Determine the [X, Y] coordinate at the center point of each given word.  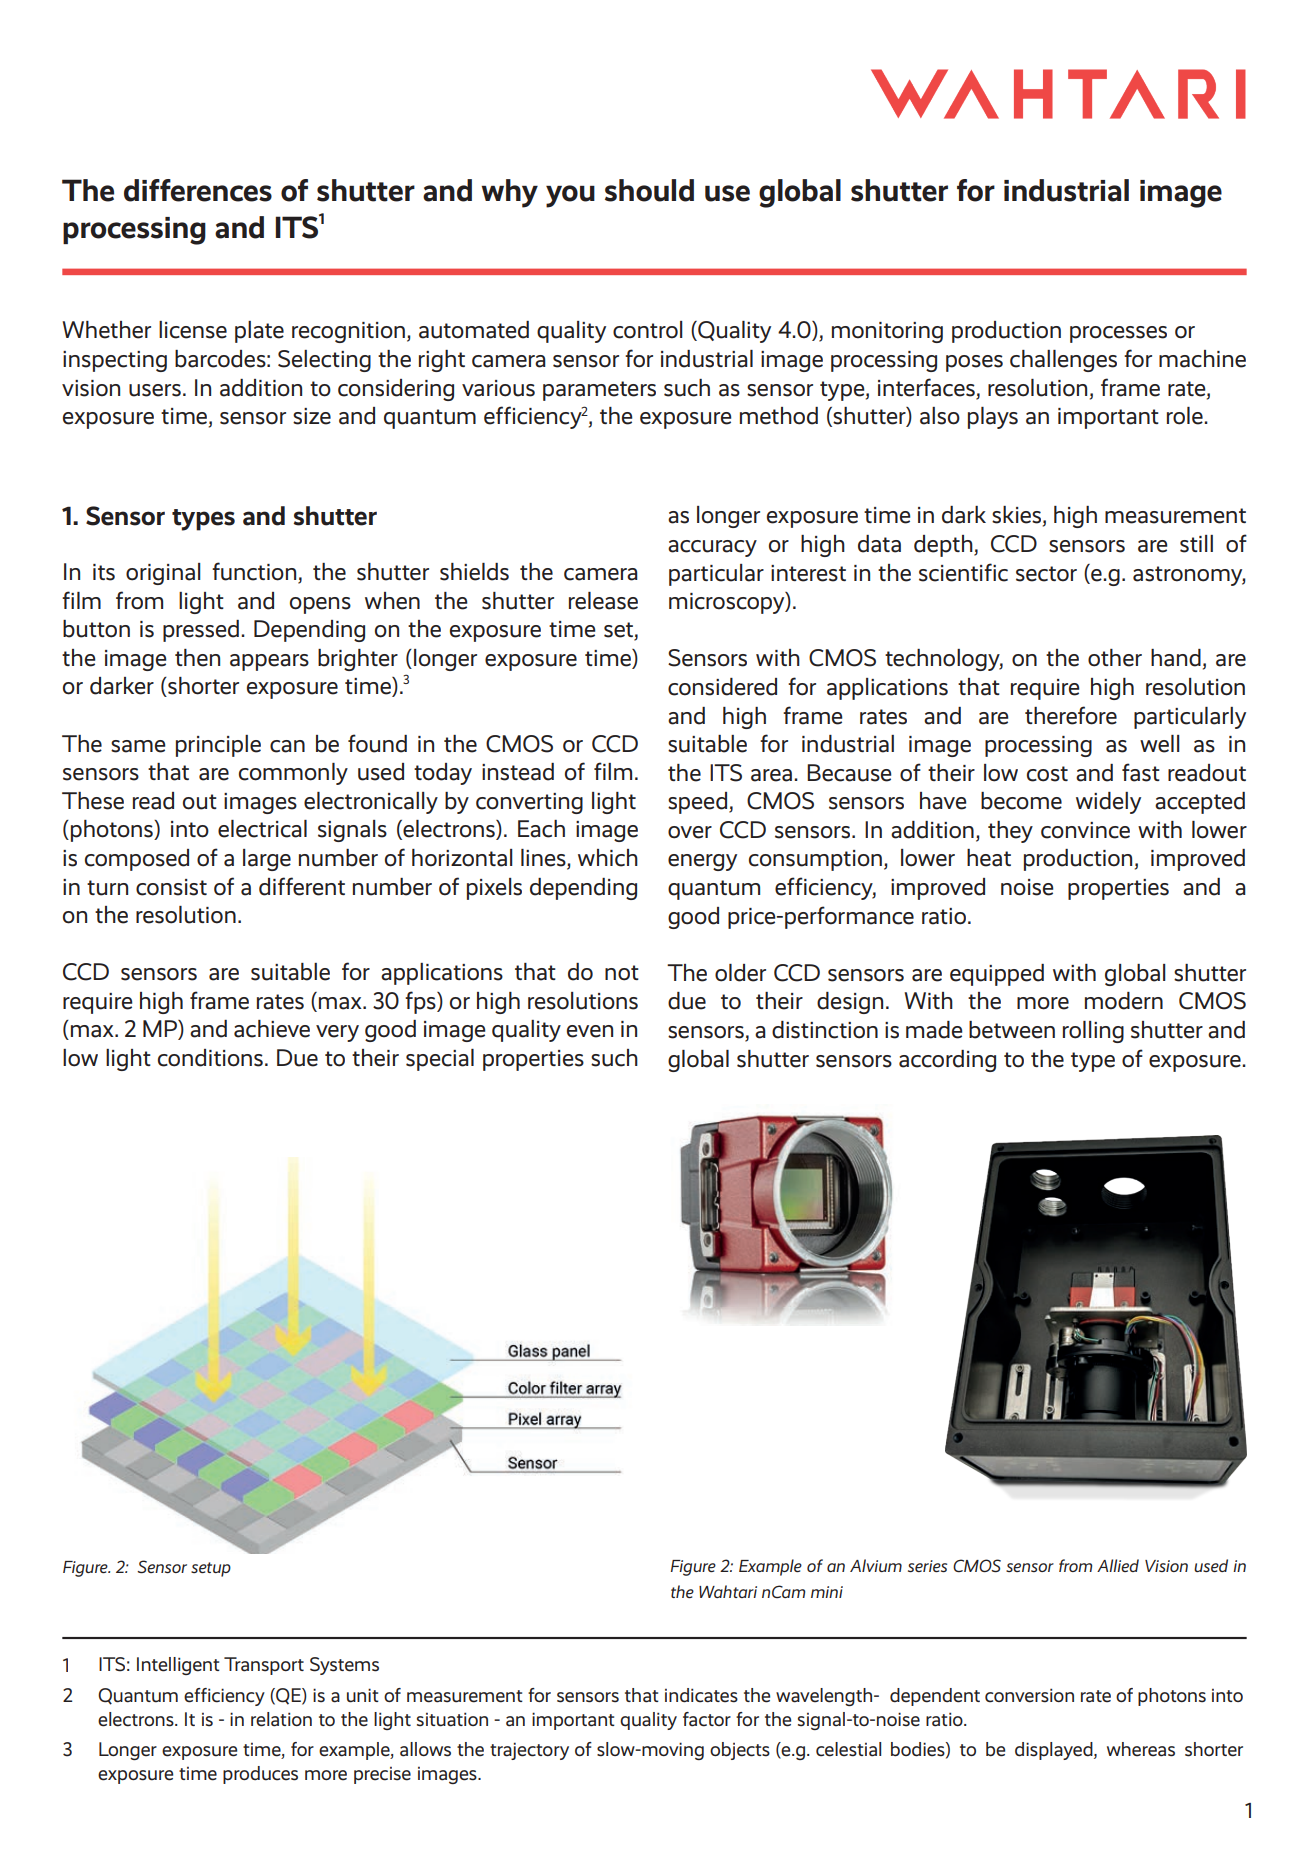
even [590, 1031]
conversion [1029, 1695]
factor [707, 1719]
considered [722, 687]
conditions [210, 1058]
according [947, 1061]
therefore [1071, 715]
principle [218, 746]
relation [281, 1719]
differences [198, 190]
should [649, 190]
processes [1118, 334]
